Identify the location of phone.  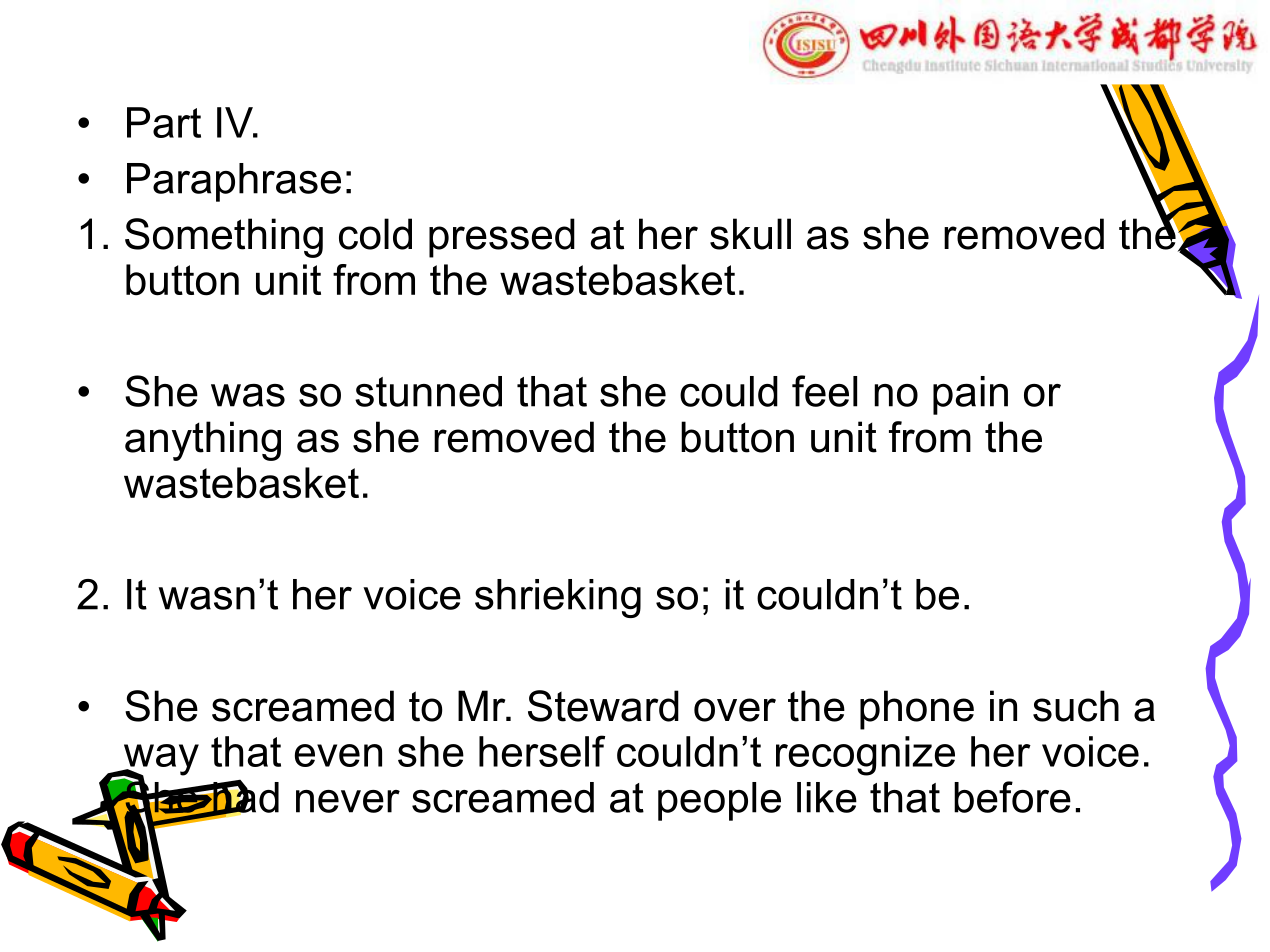
(917, 710).
